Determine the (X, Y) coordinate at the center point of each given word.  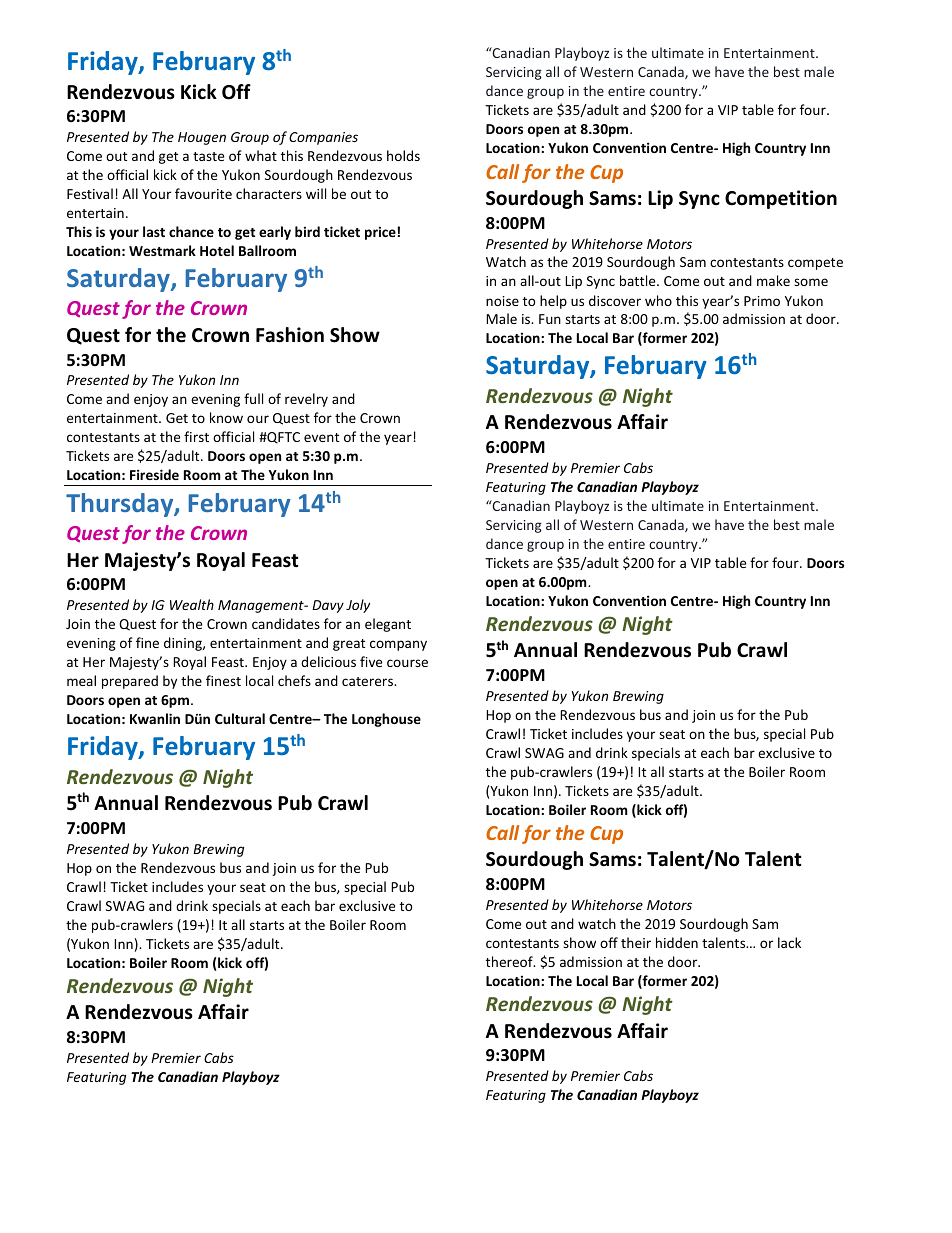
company (398, 645)
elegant (388, 625)
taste (208, 156)
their (636, 942)
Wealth (192, 604)
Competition (781, 199)
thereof (510, 961)
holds (403, 155)
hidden (677, 942)
